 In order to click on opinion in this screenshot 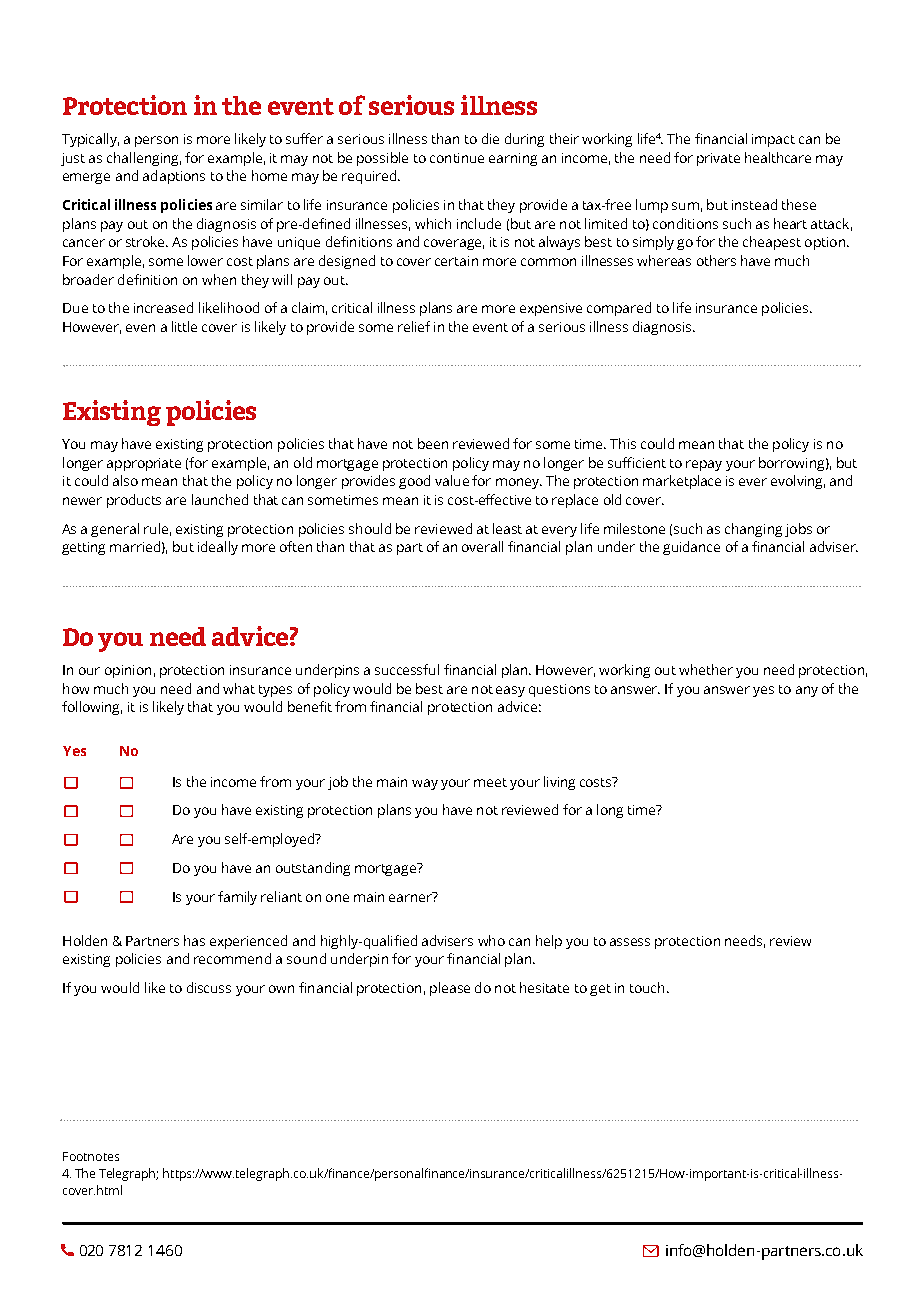, I will do `click(128, 671)`.
